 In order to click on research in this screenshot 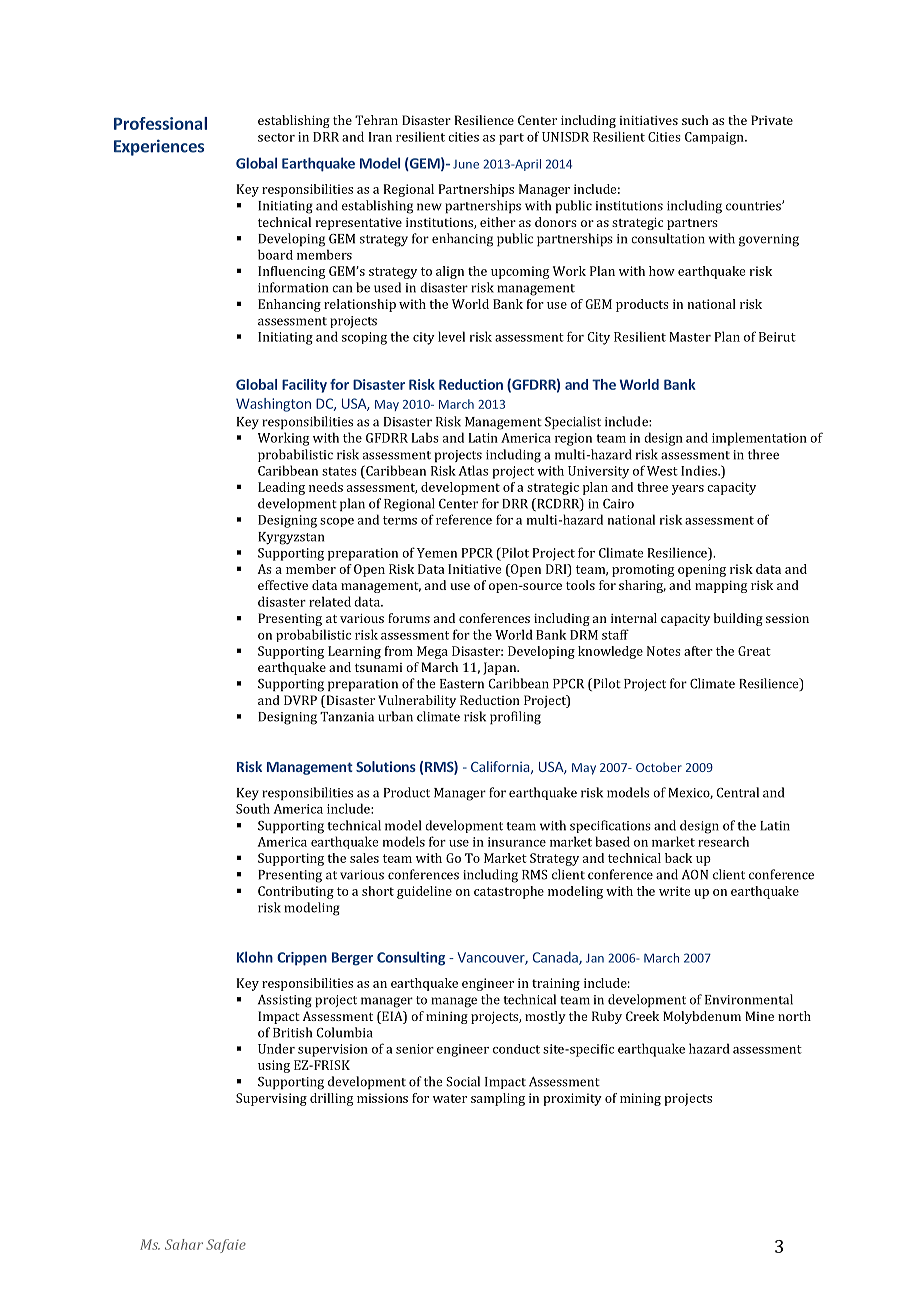, I will do `click(723, 841)`.
